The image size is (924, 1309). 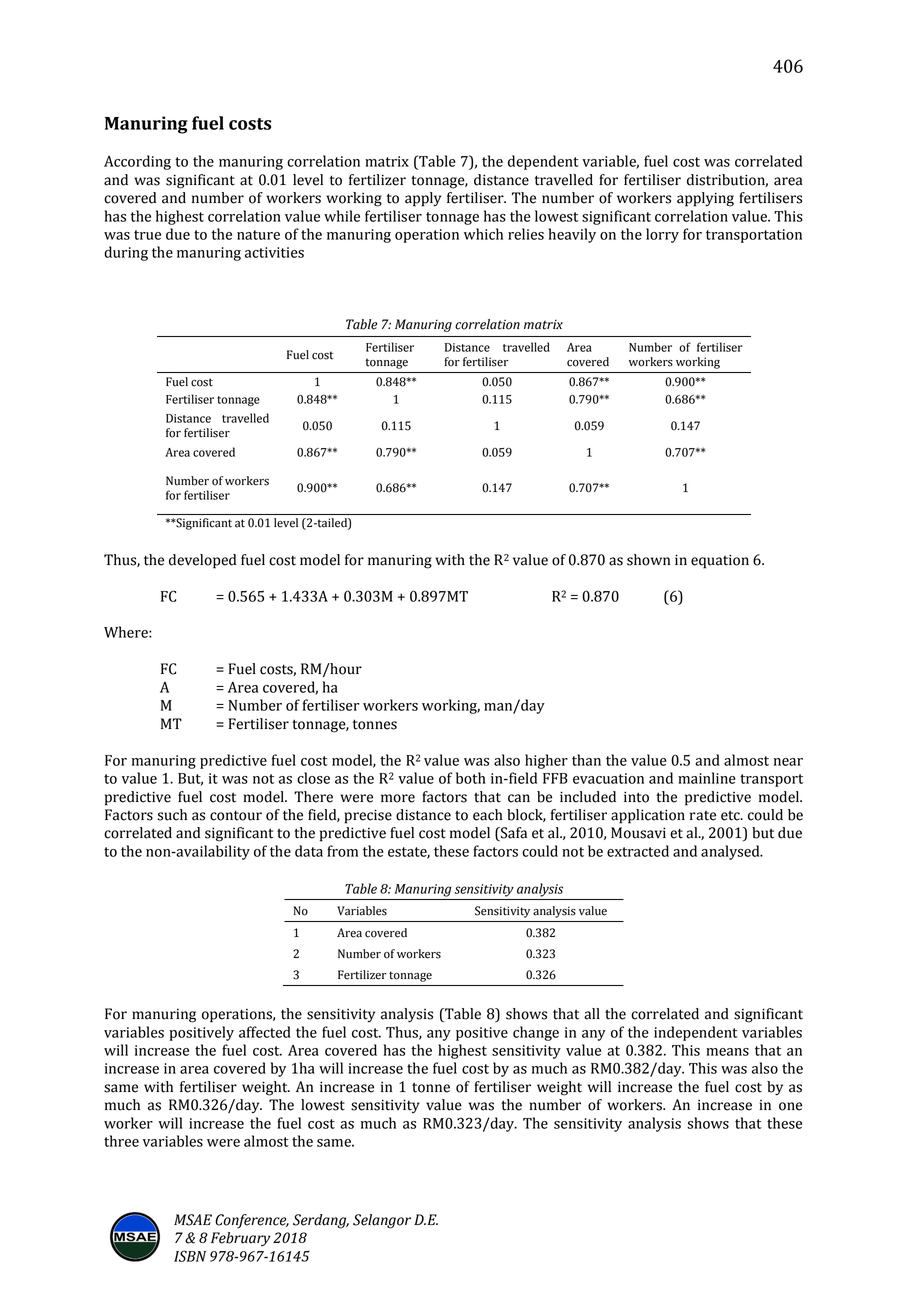 I want to click on true, so click(x=147, y=235).
